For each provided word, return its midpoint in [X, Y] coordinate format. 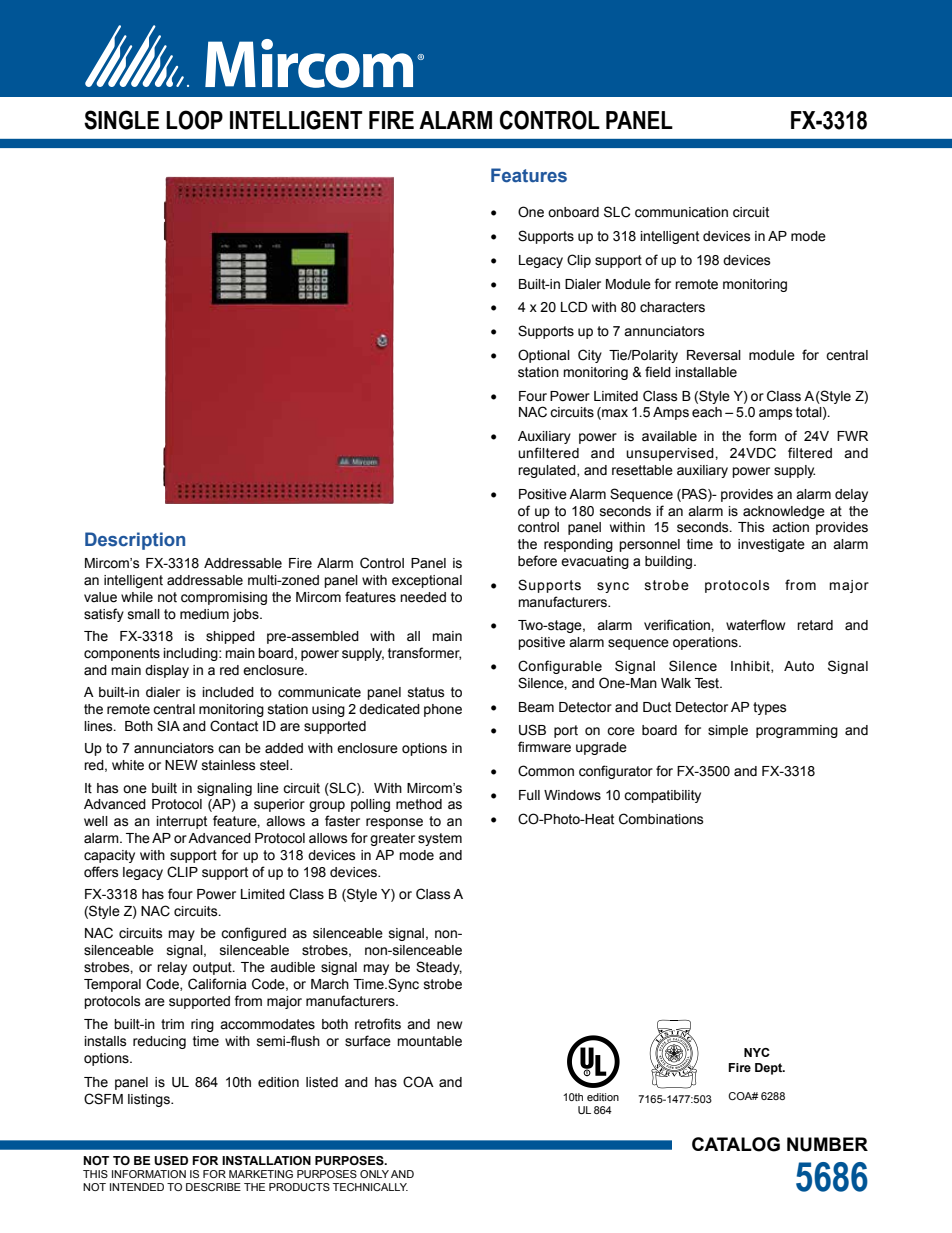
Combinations [661, 819]
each [707, 412]
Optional [544, 356]
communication [681, 212]
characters [672, 307]
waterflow [755, 625]
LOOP [194, 120]
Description [135, 541]
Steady [439, 968]
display [167, 671]
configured [253, 934]
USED [171, 1161]
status [426, 692]
